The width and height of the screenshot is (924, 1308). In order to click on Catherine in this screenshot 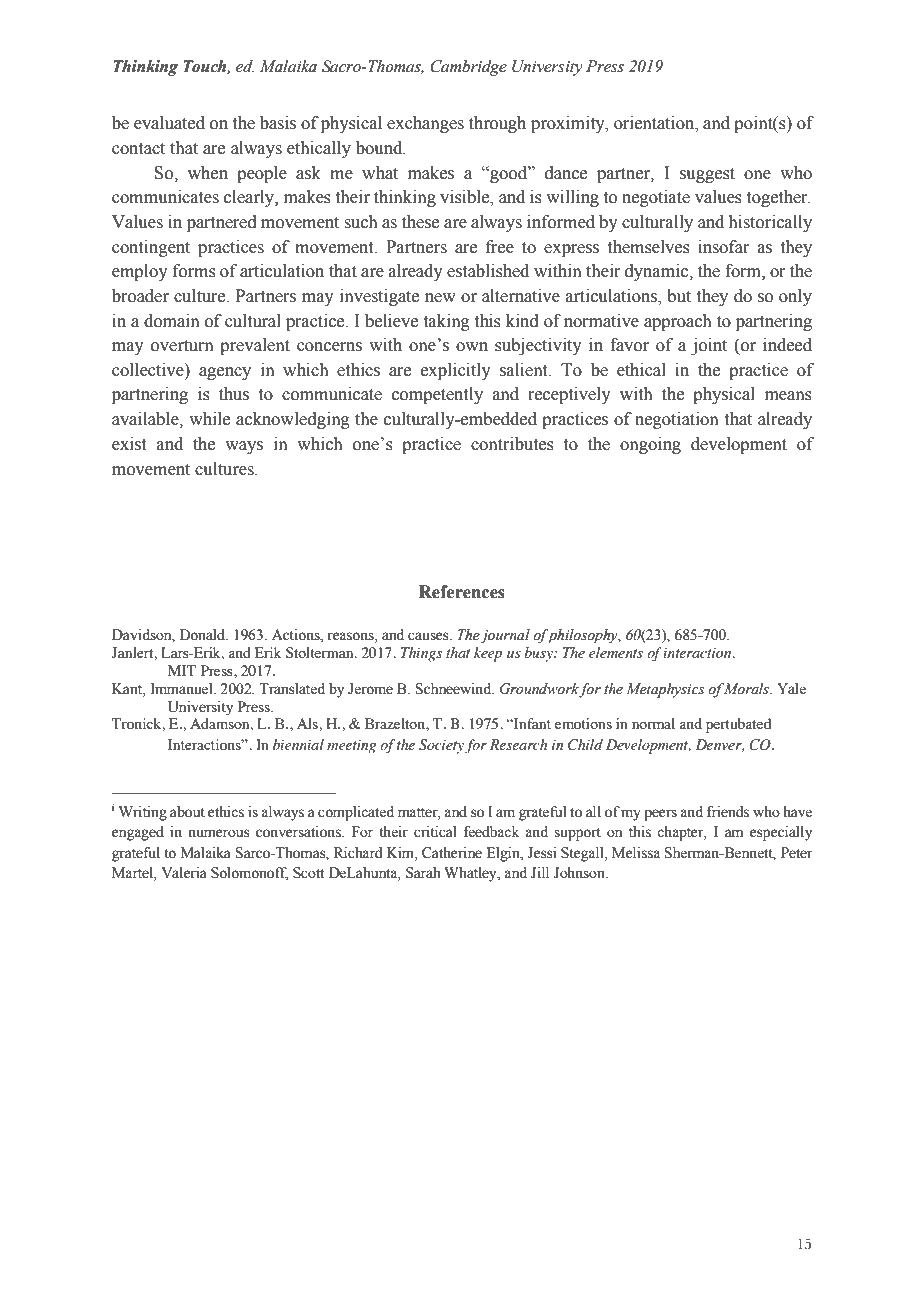, I will do `click(452, 853)`.
